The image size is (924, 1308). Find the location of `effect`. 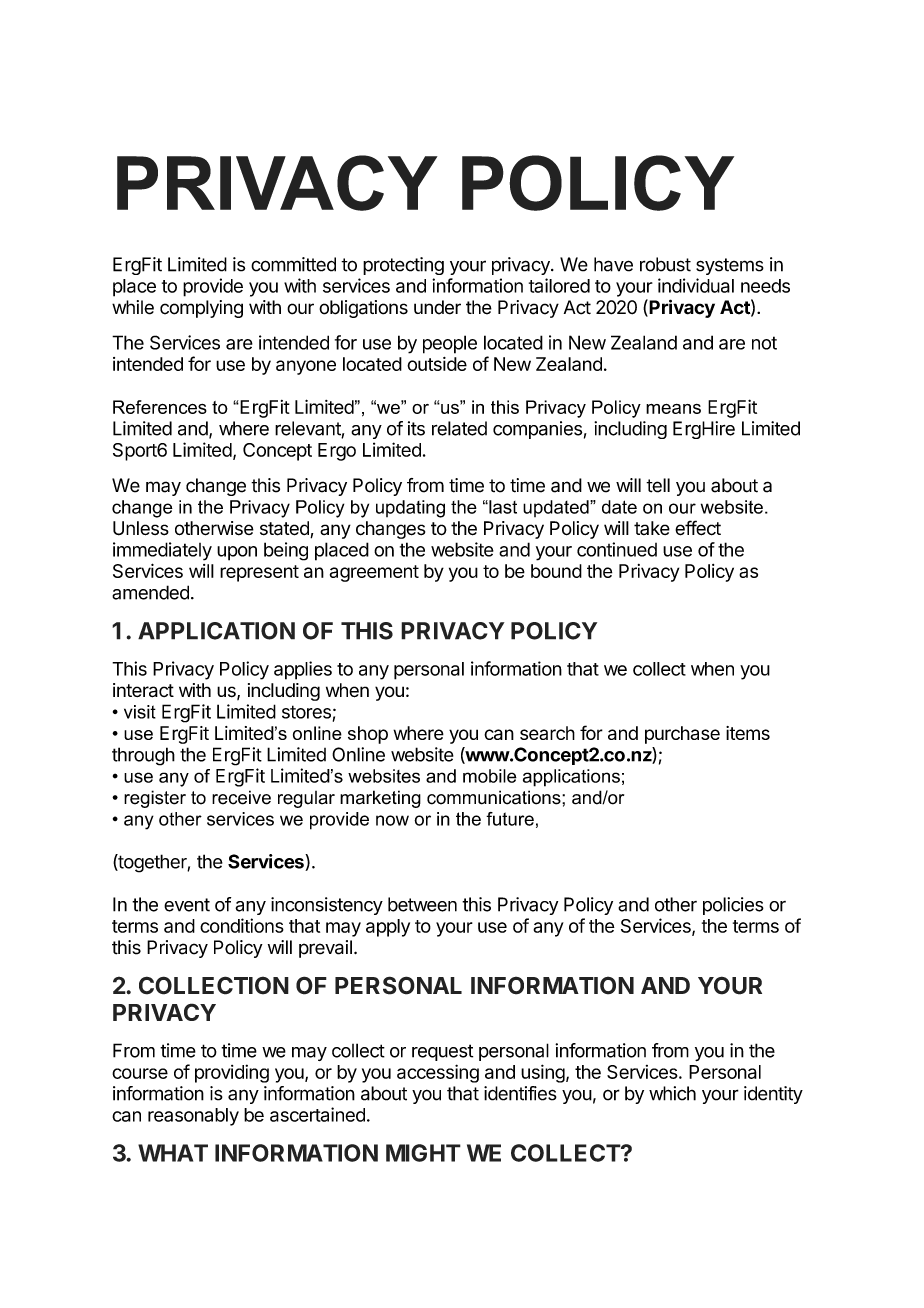

effect is located at coordinates (698, 528).
